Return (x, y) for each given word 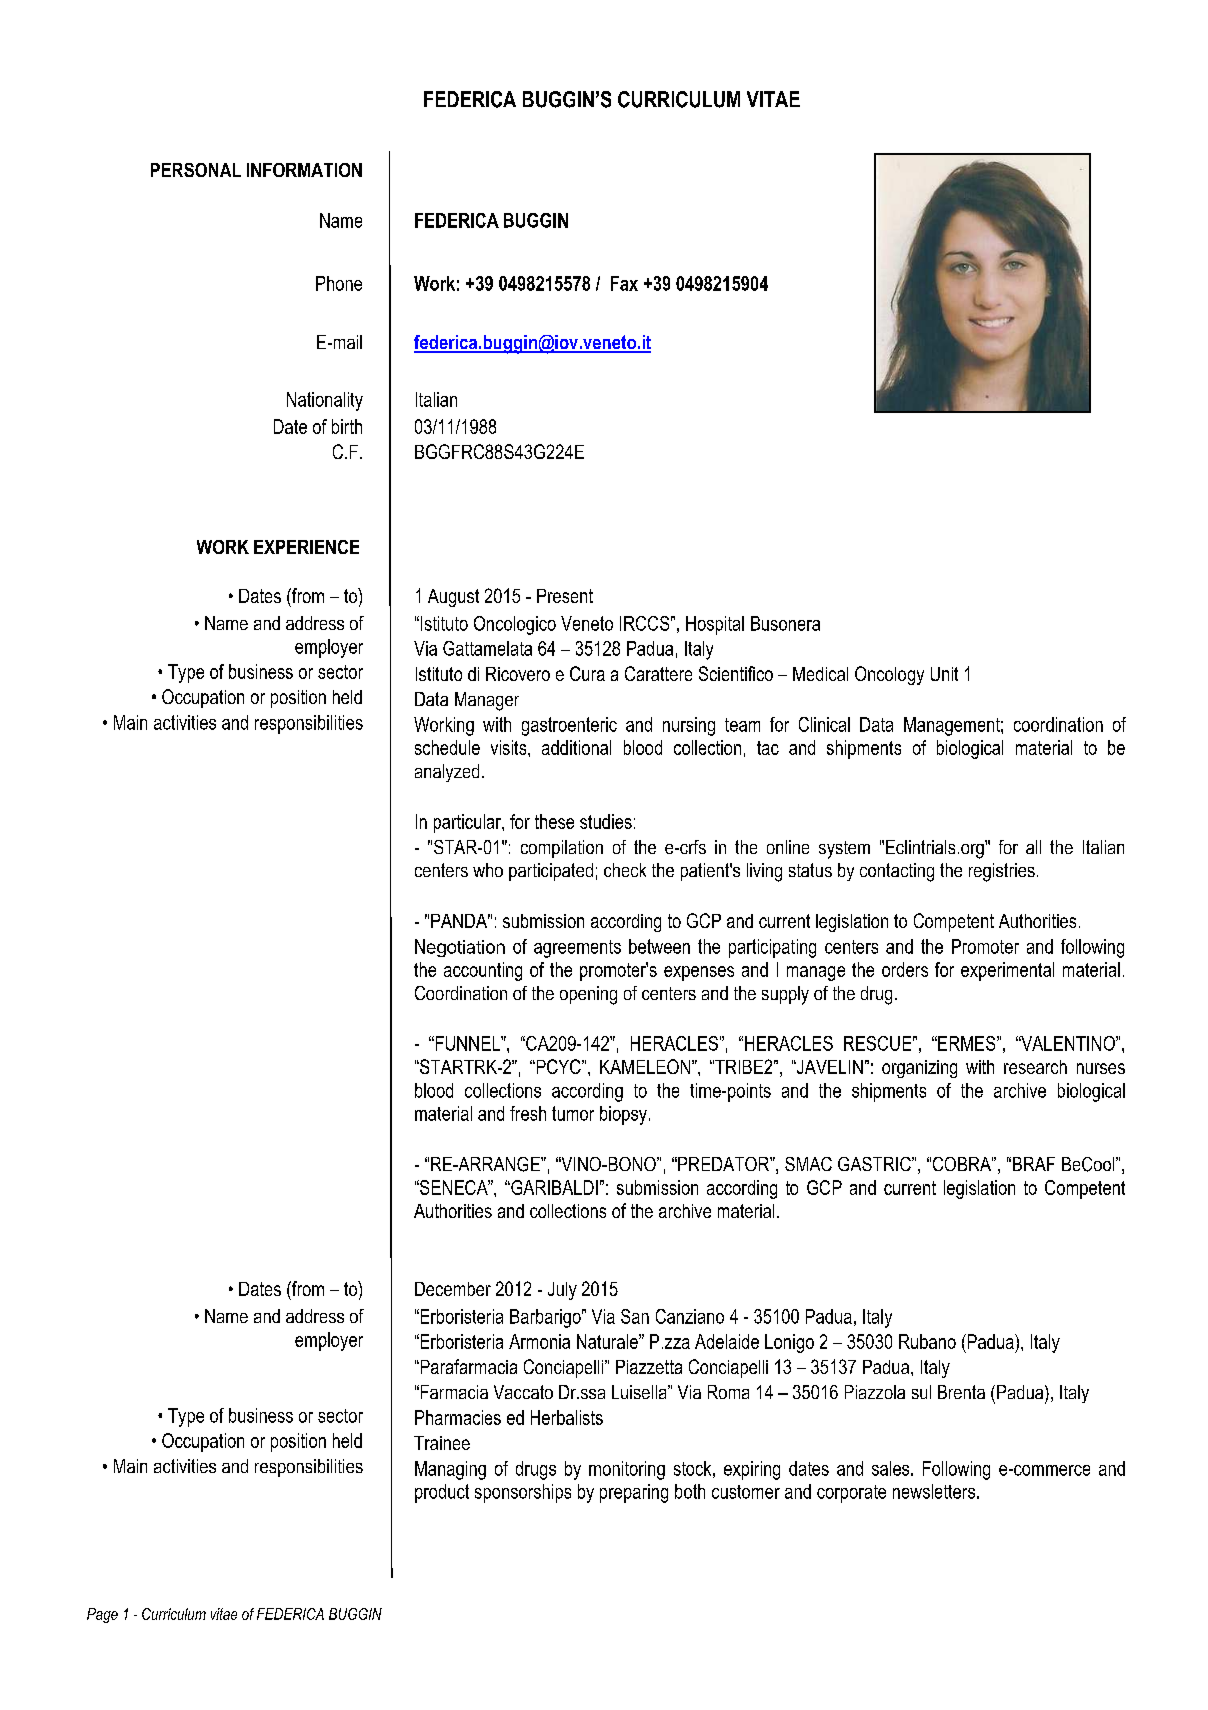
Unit (944, 674)
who (488, 870)
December (453, 1289)
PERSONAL (196, 170)
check (625, 870)
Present (565, 596)
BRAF (1034, 1164)
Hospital (715, 625)
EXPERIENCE (306, 547)
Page (102, 1615)
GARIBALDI (553, 1187)
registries (1002, 872)
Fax (624, 283)
